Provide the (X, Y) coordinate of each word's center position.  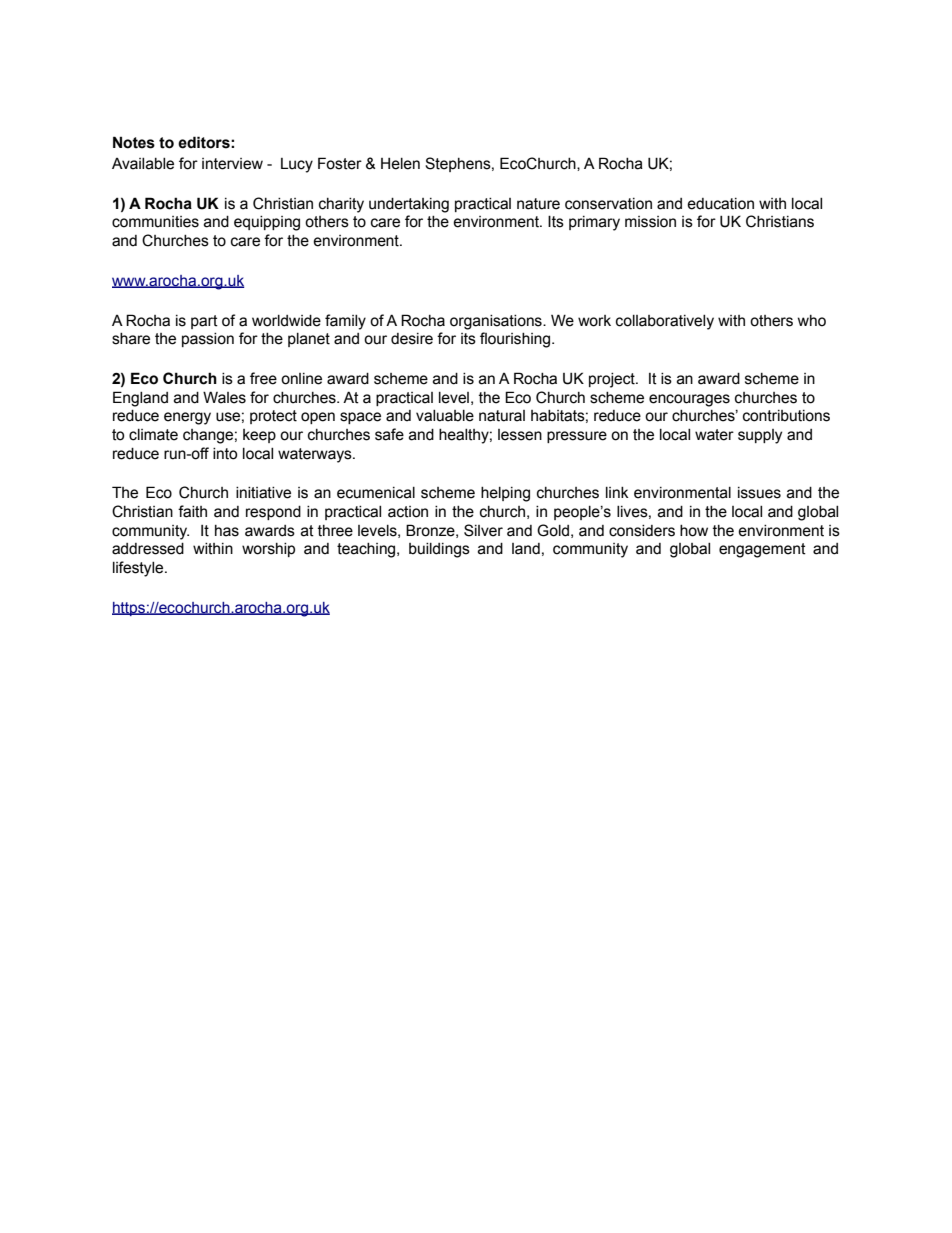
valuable (445, 416)
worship (268, 550)
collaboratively (665, 322)
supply (760, 436)
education (720, 204)
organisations (497, 322)
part (204, 322)
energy (187, 418)
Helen (400, 164)
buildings (439, 550)
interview (232, 164)
